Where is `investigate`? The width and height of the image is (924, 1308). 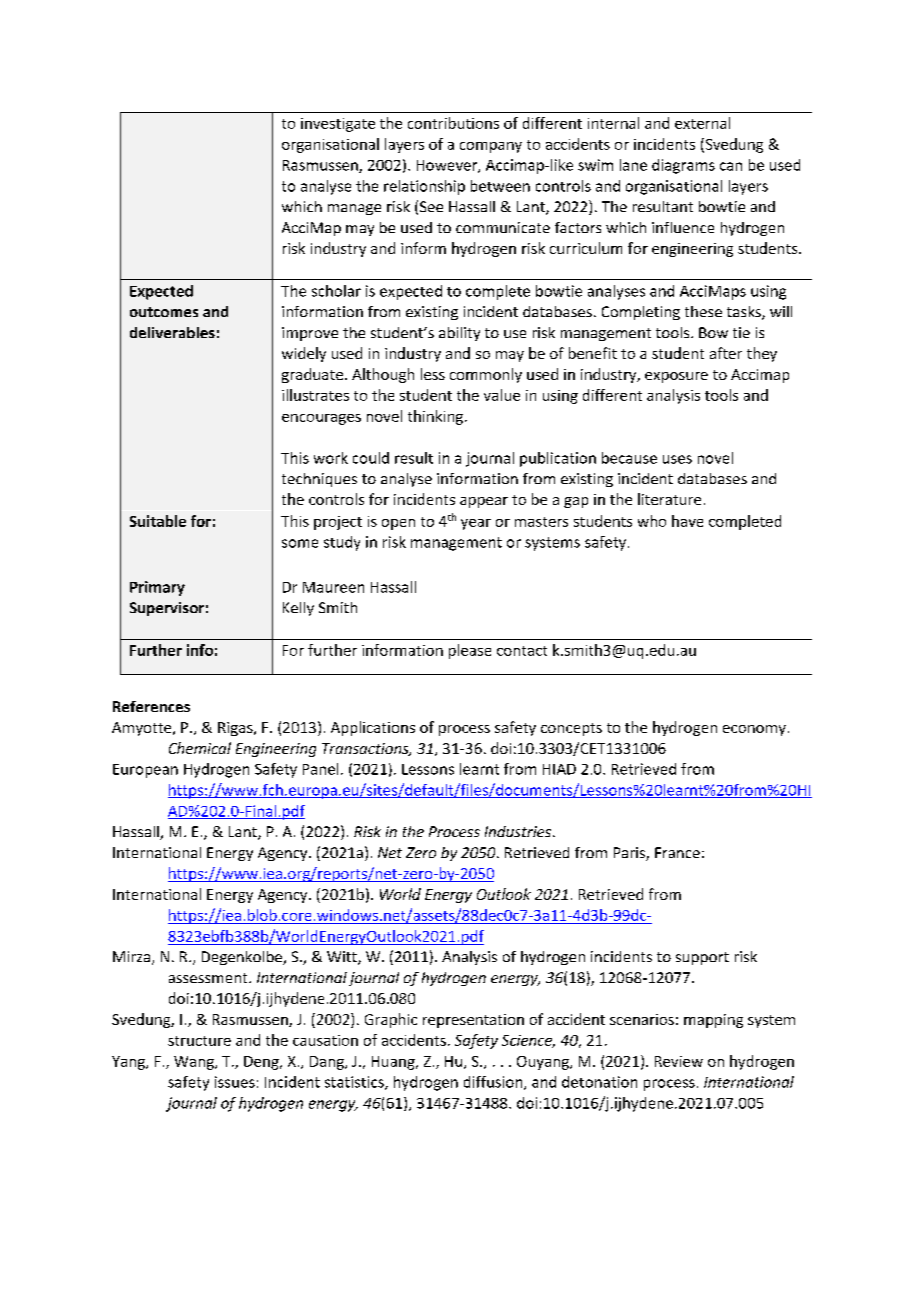
investigate is located at coordinates (338, 125).
